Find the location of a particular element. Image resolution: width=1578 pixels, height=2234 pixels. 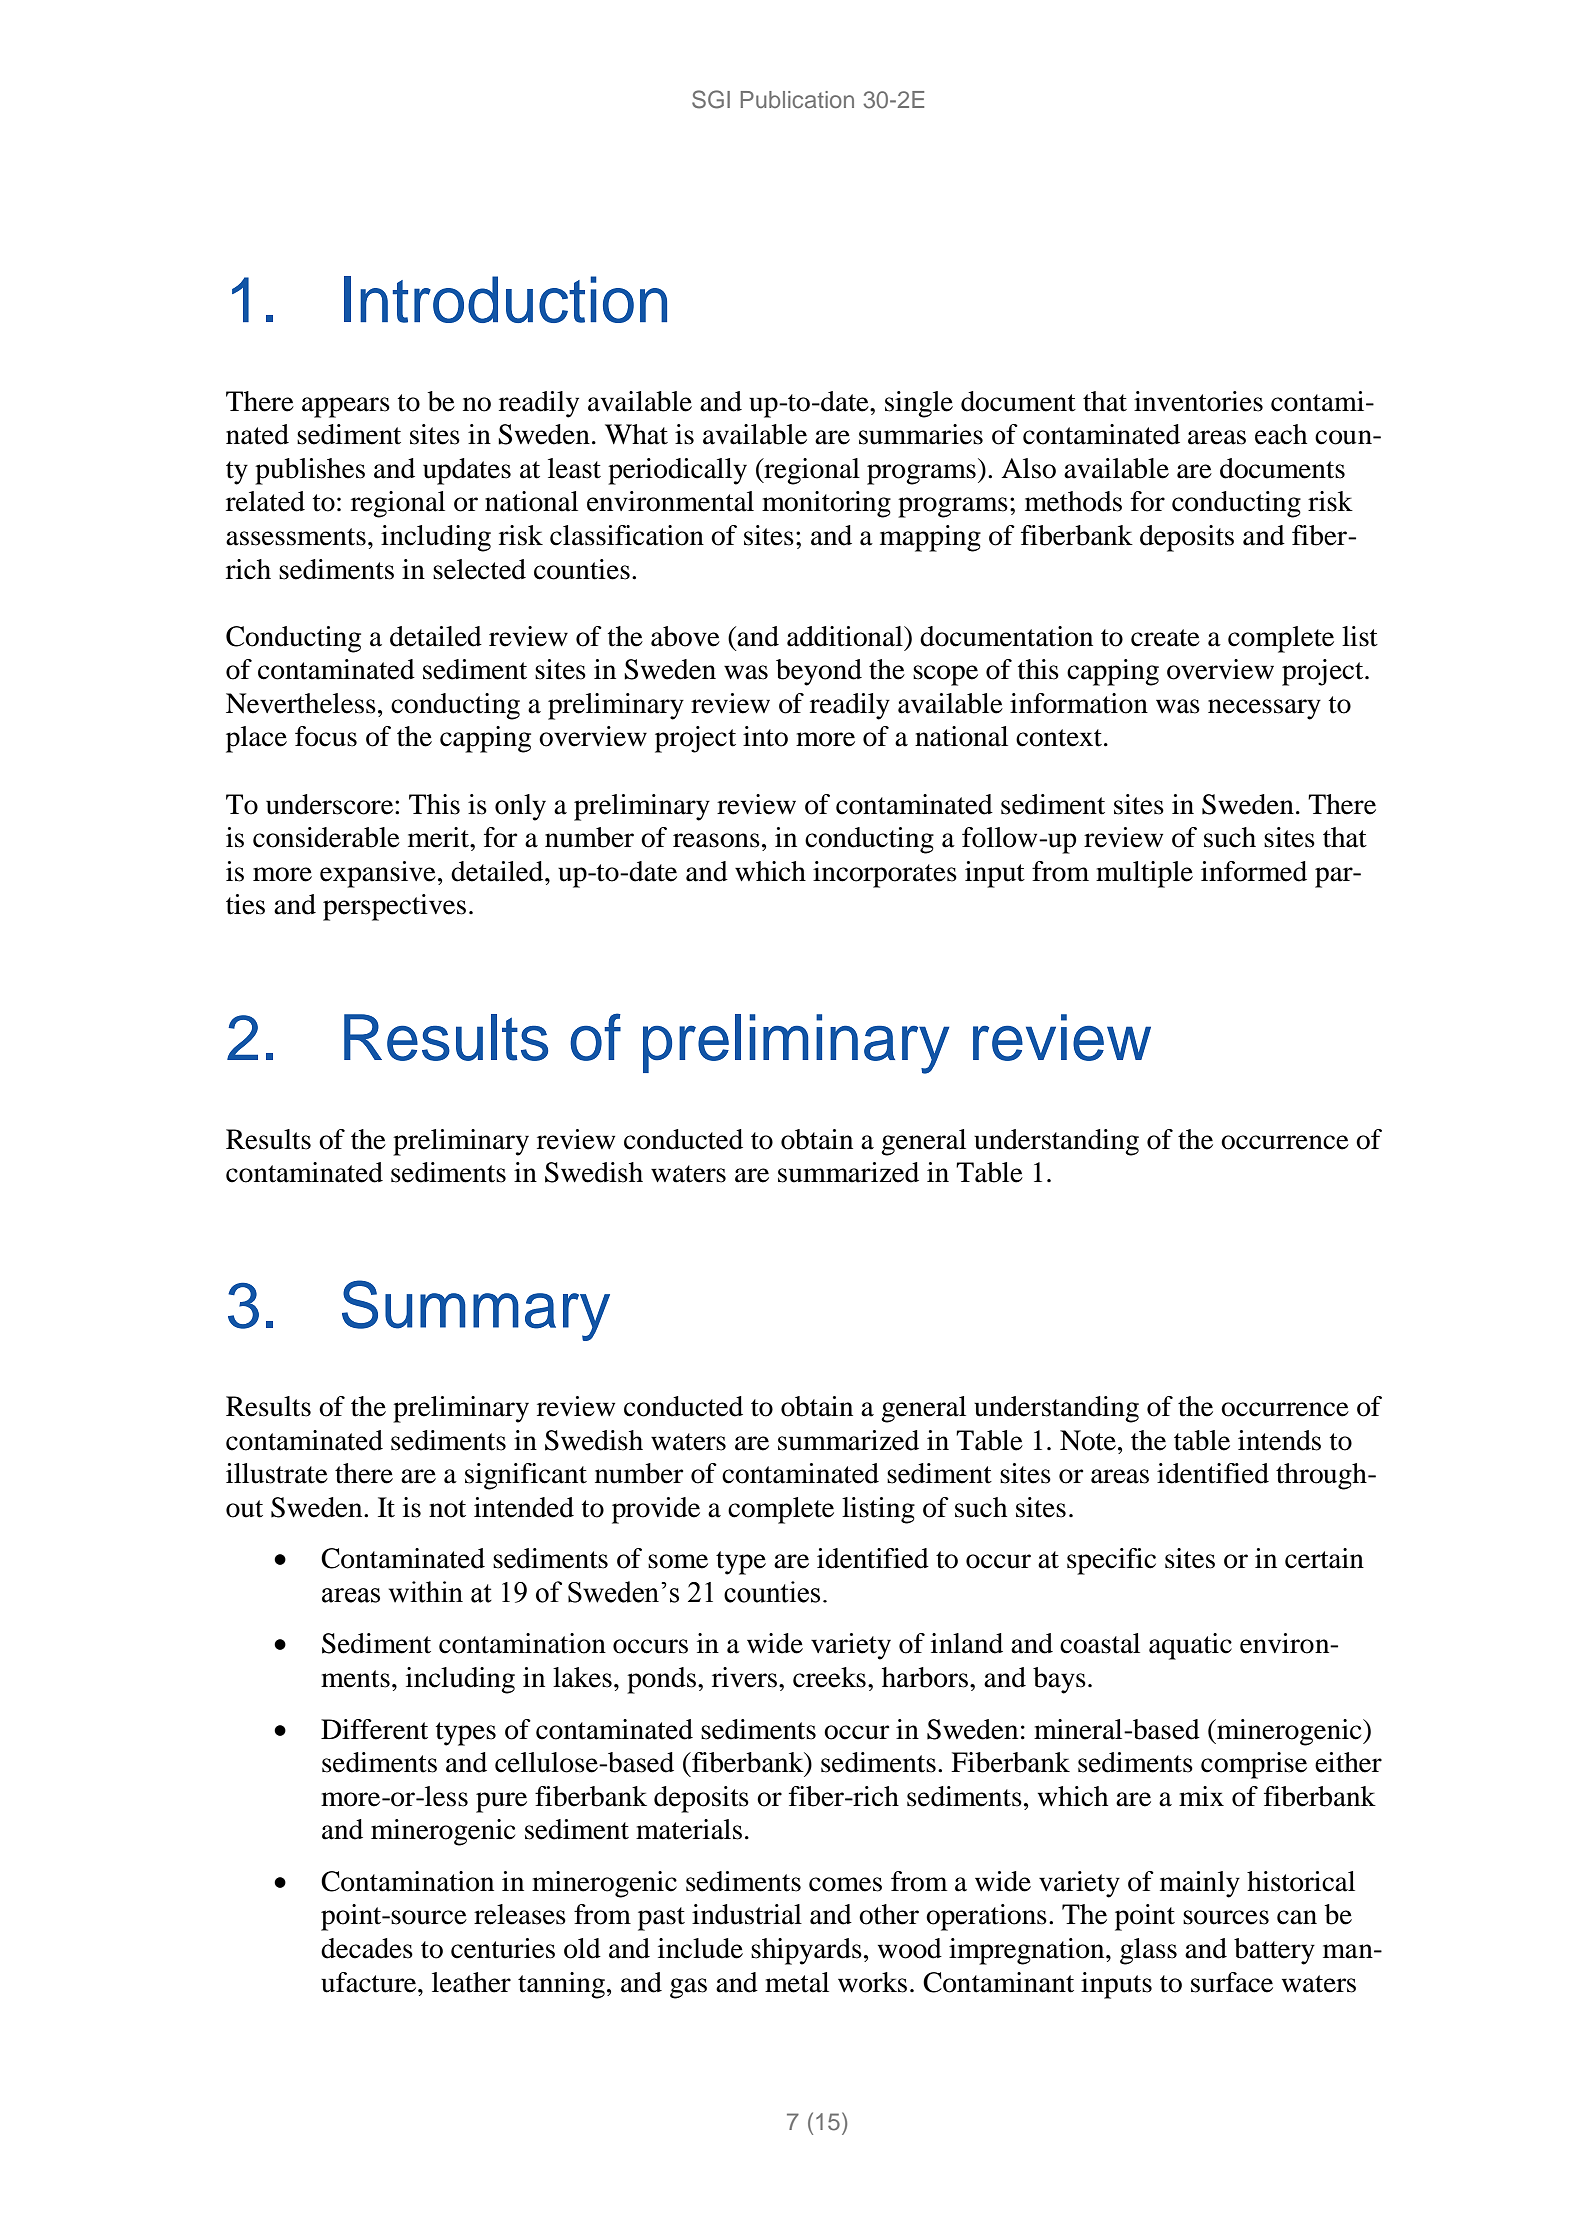

perspectives is located at coordinates (394, 907).
